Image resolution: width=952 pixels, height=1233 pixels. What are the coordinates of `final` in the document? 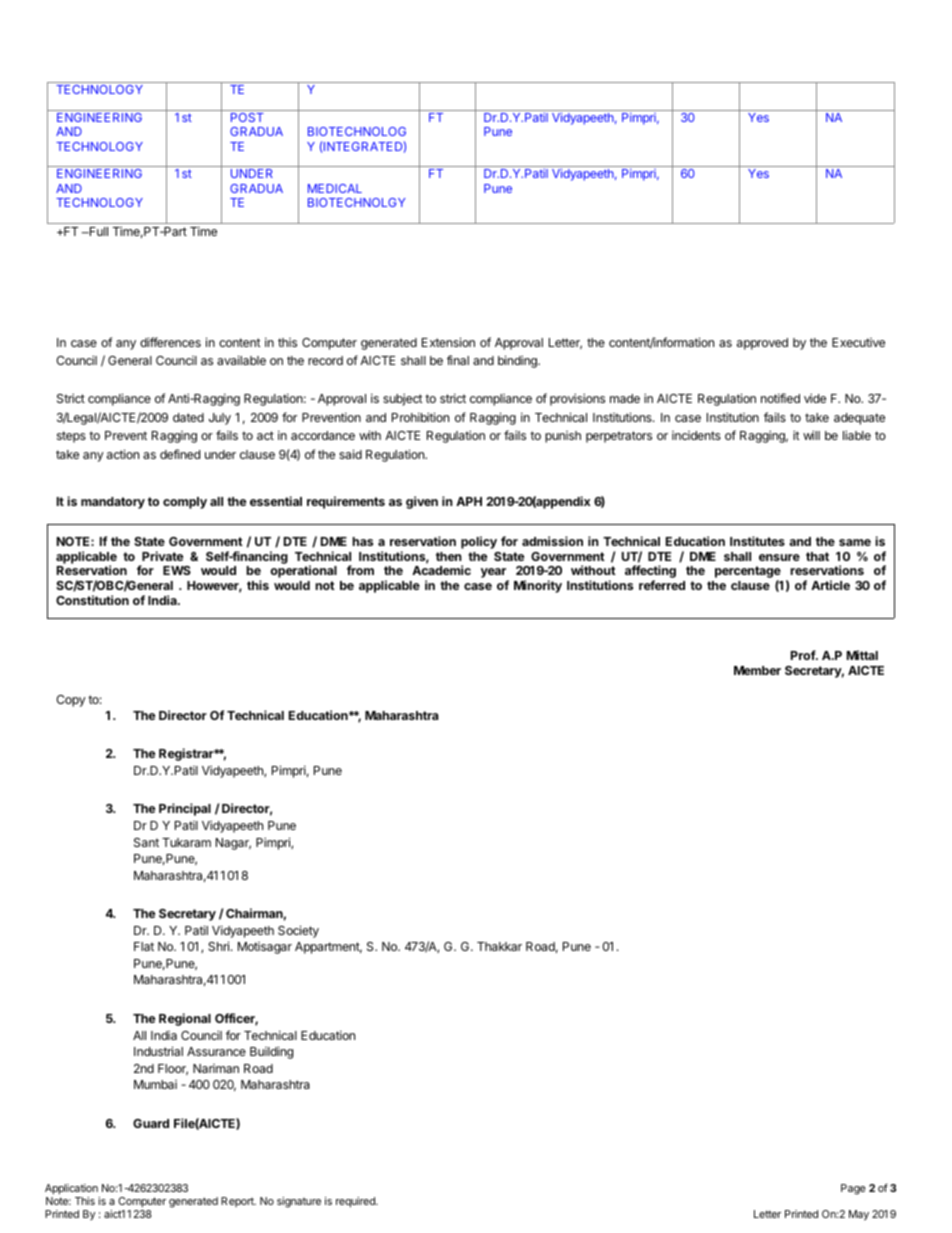 It's located at (458, 360).
